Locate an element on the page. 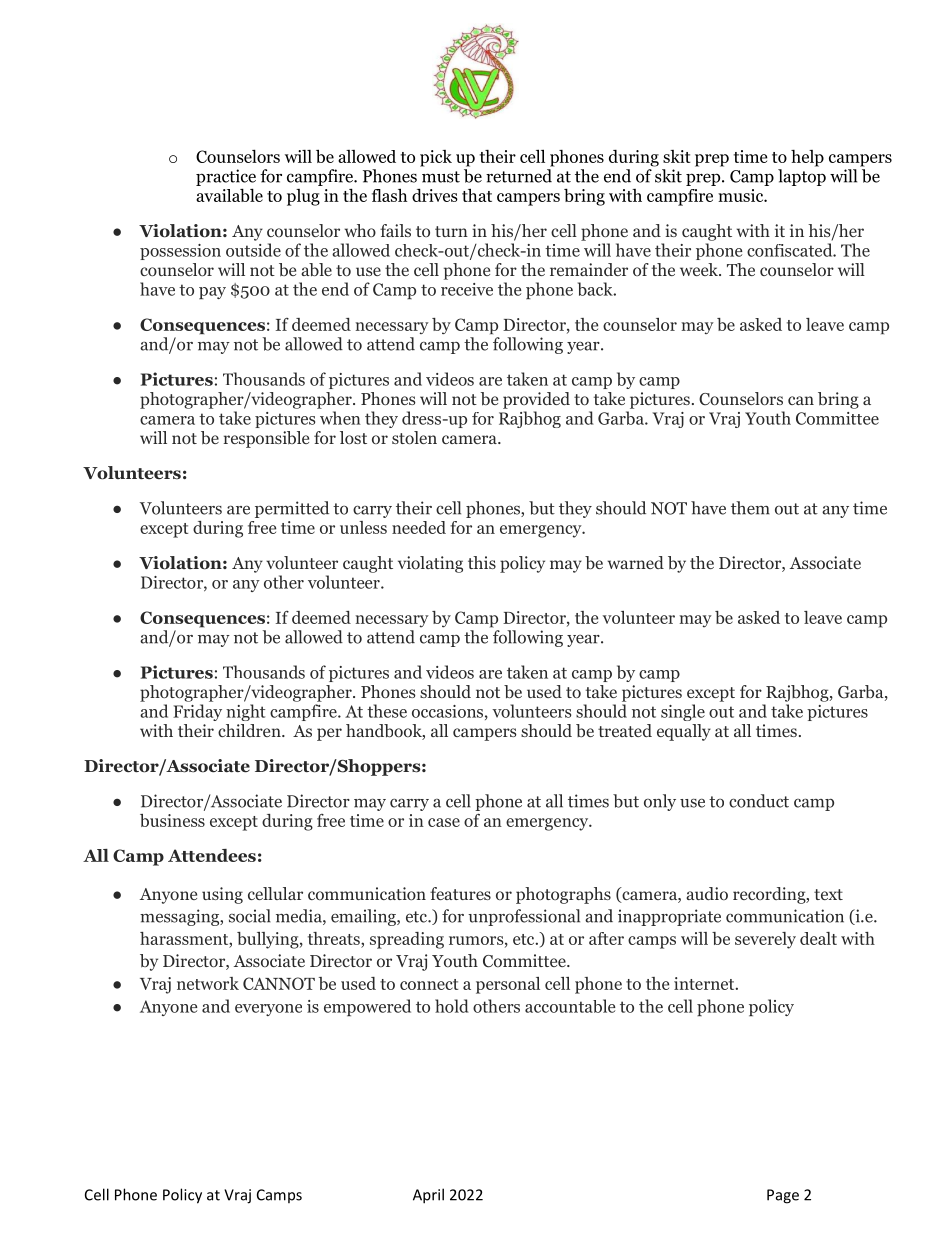  April is located at coordinates (428, 1196).
